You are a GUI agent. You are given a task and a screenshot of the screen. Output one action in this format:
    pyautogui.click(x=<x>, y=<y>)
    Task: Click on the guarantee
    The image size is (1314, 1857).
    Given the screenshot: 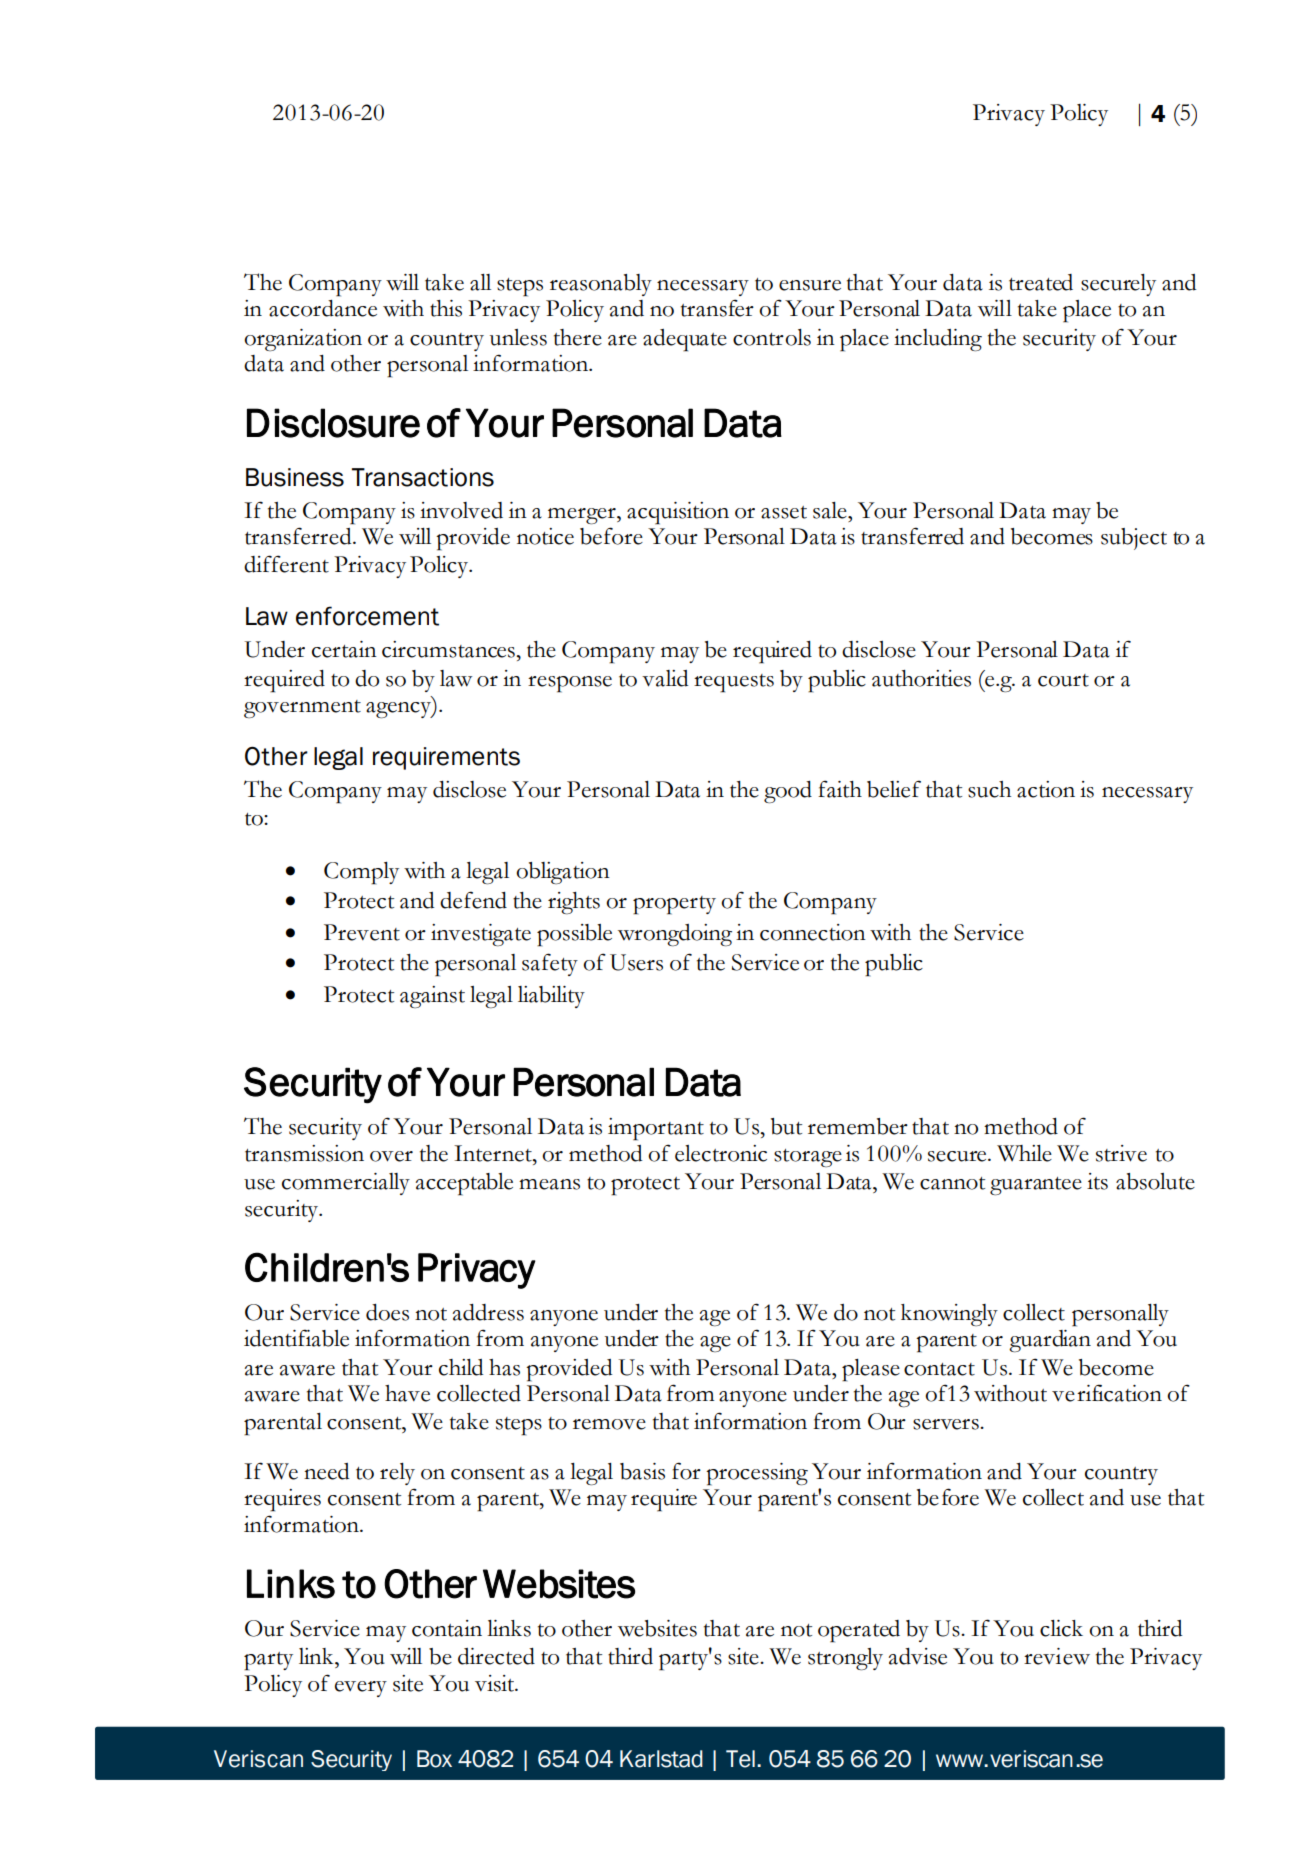 What is the action you would take?
    pyautogui.click(x=1036, y=1186)
